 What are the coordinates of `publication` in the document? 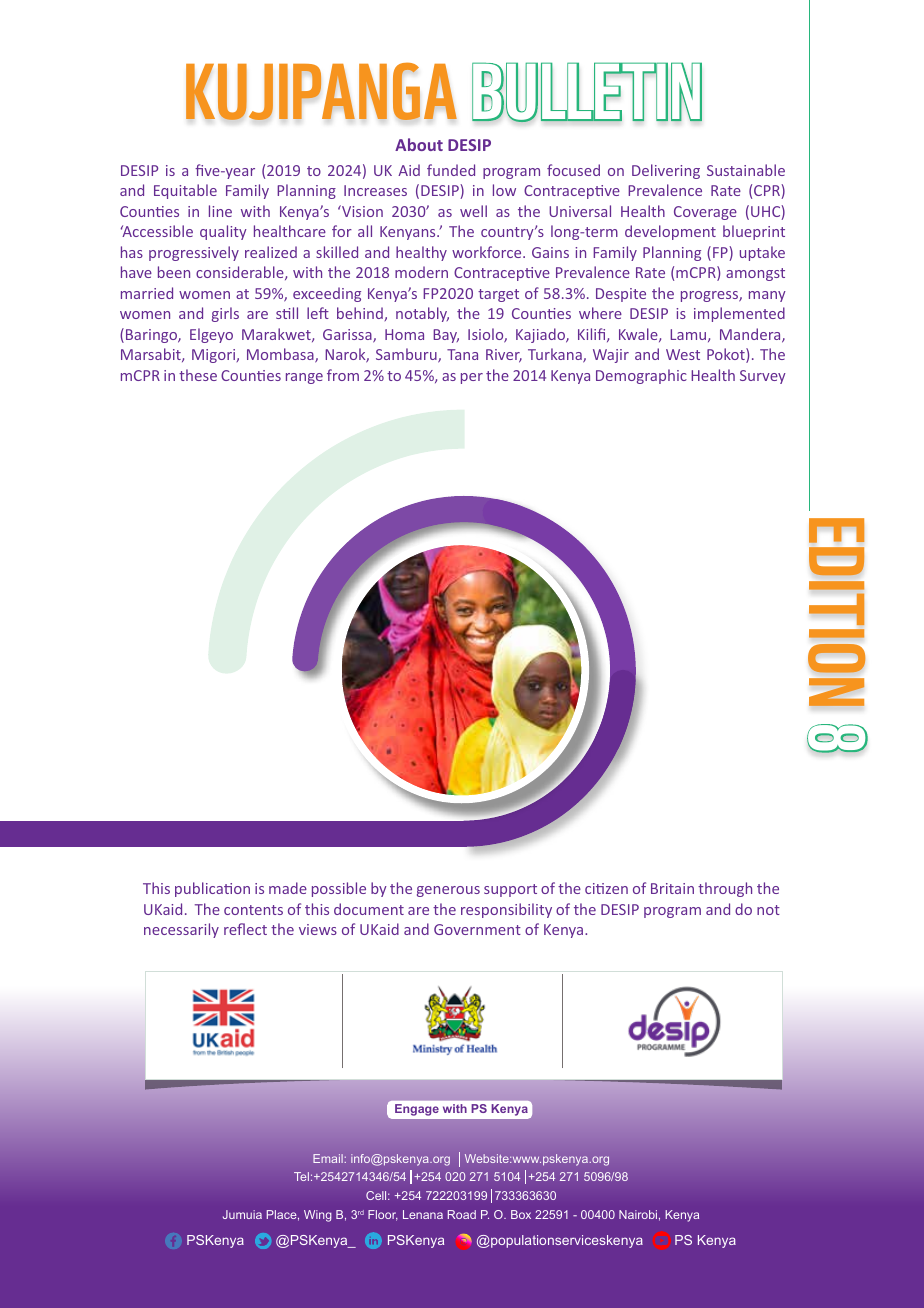 It's located at (212, 889).
